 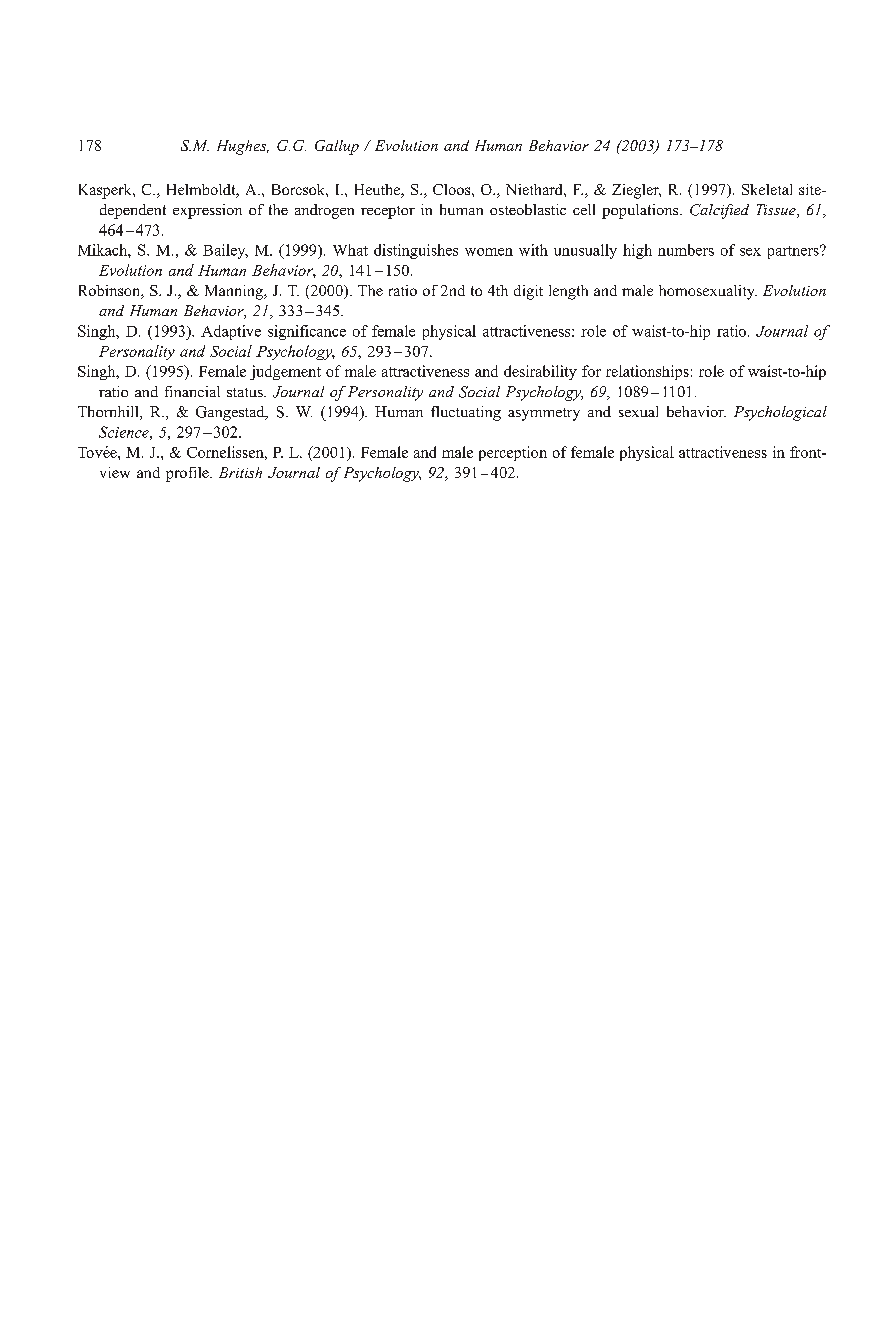 What do you see at coordinates (225, 251) in the screenshot?
I see `Bailey` at bounding box center [225, 251].
